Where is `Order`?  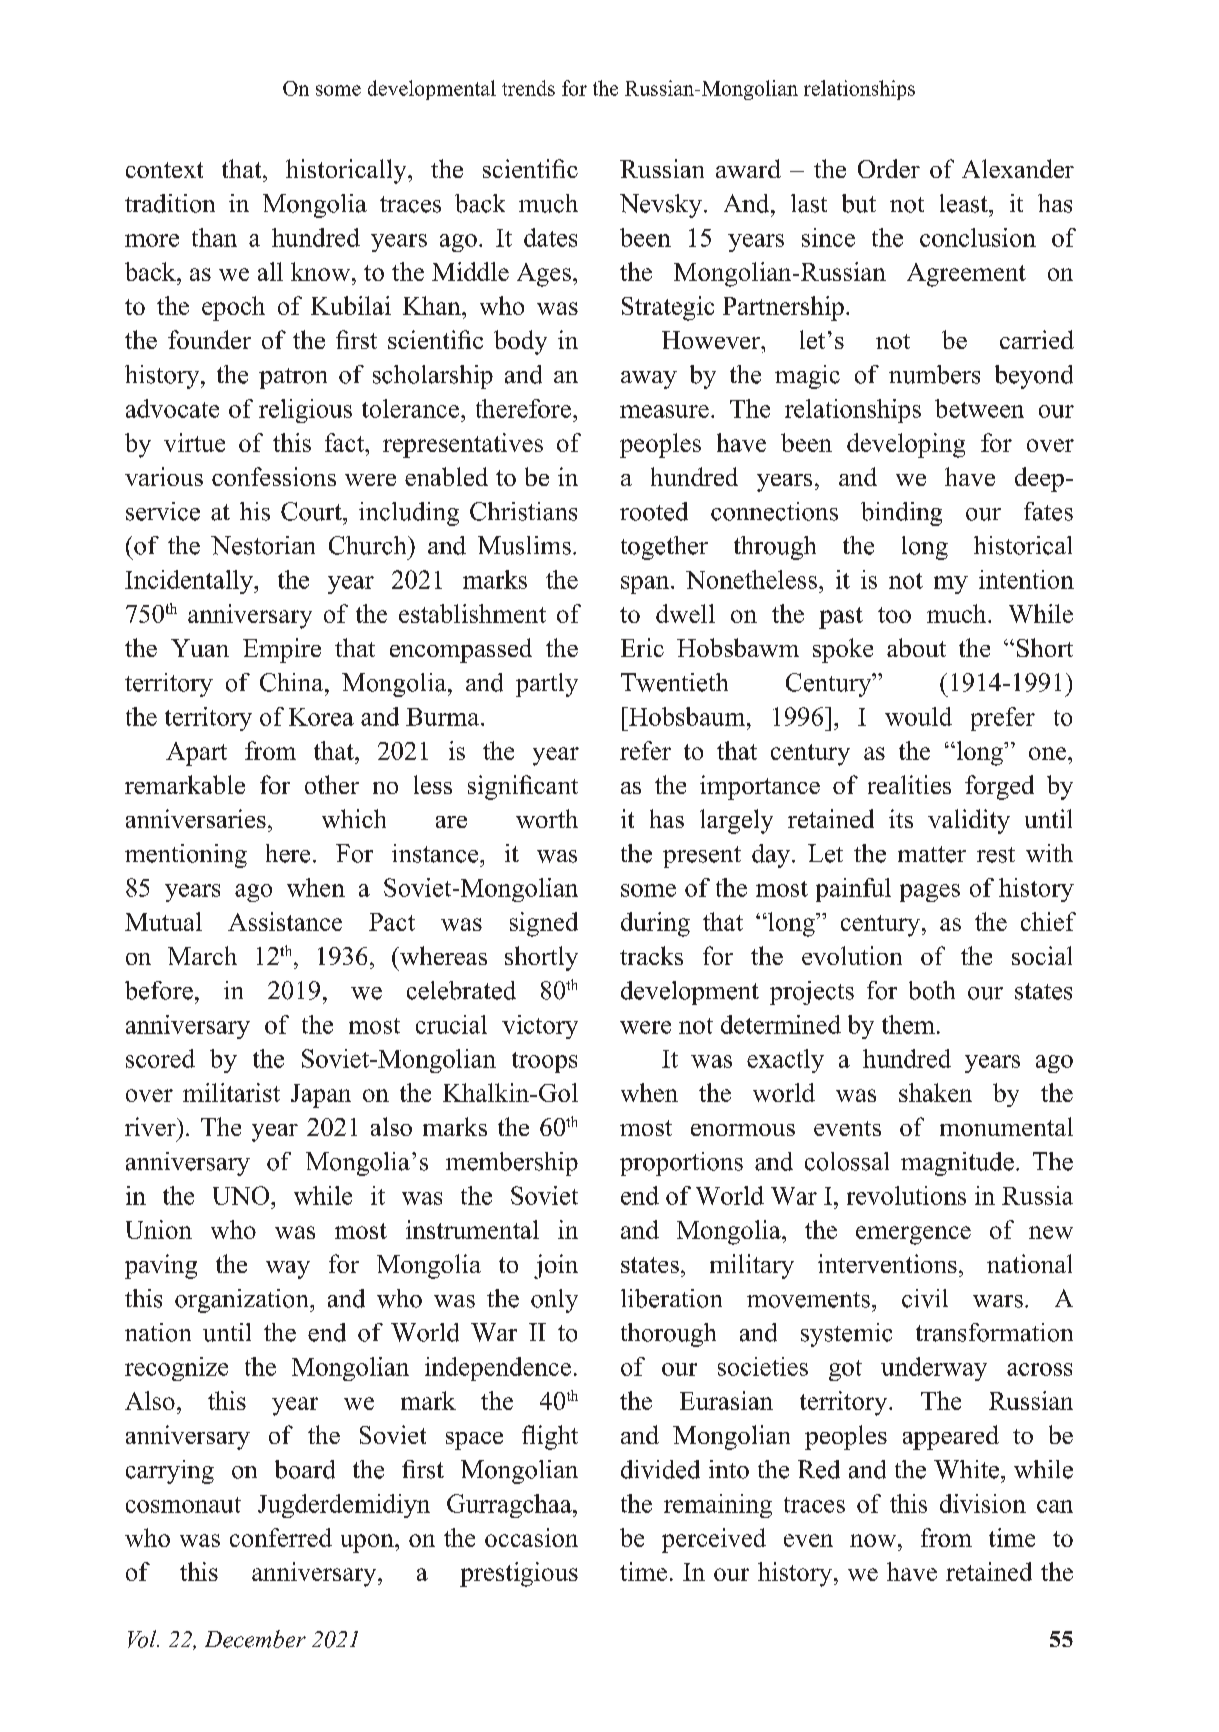
Order is located at coordinates (889, 168).
